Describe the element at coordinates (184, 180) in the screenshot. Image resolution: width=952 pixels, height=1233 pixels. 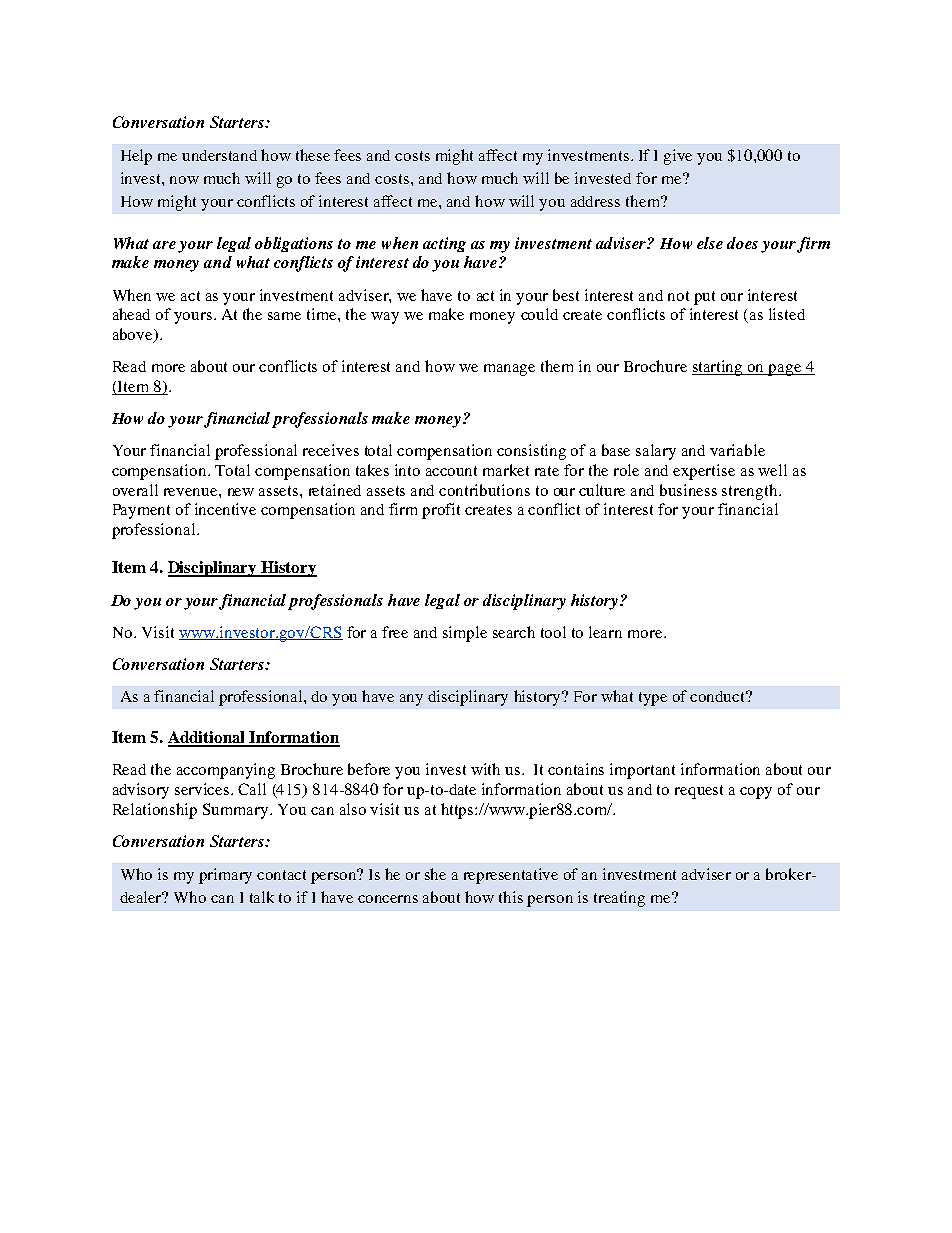
I see `now` at that location.
